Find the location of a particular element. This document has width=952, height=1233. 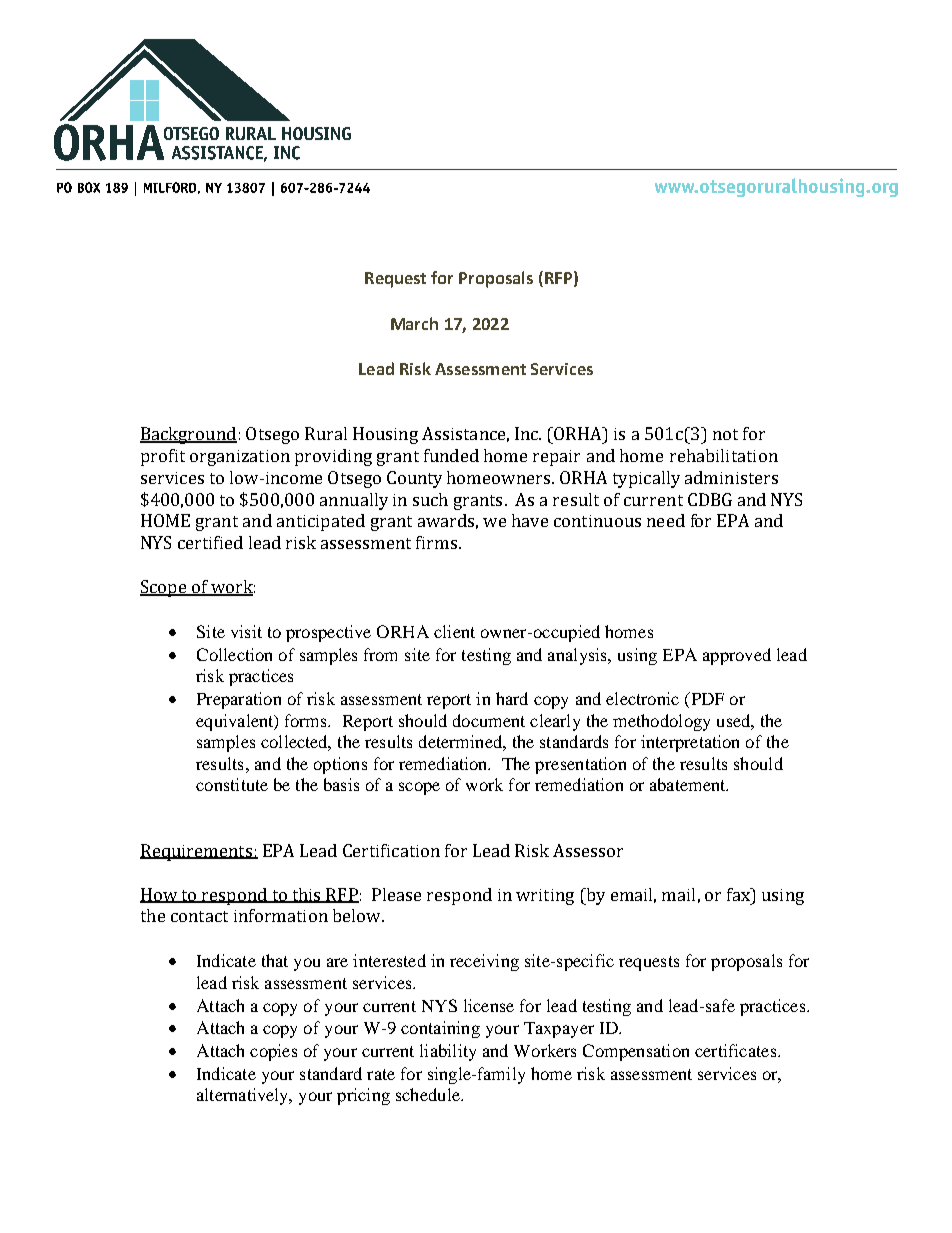

Background is located at coordinates (188, 435).
